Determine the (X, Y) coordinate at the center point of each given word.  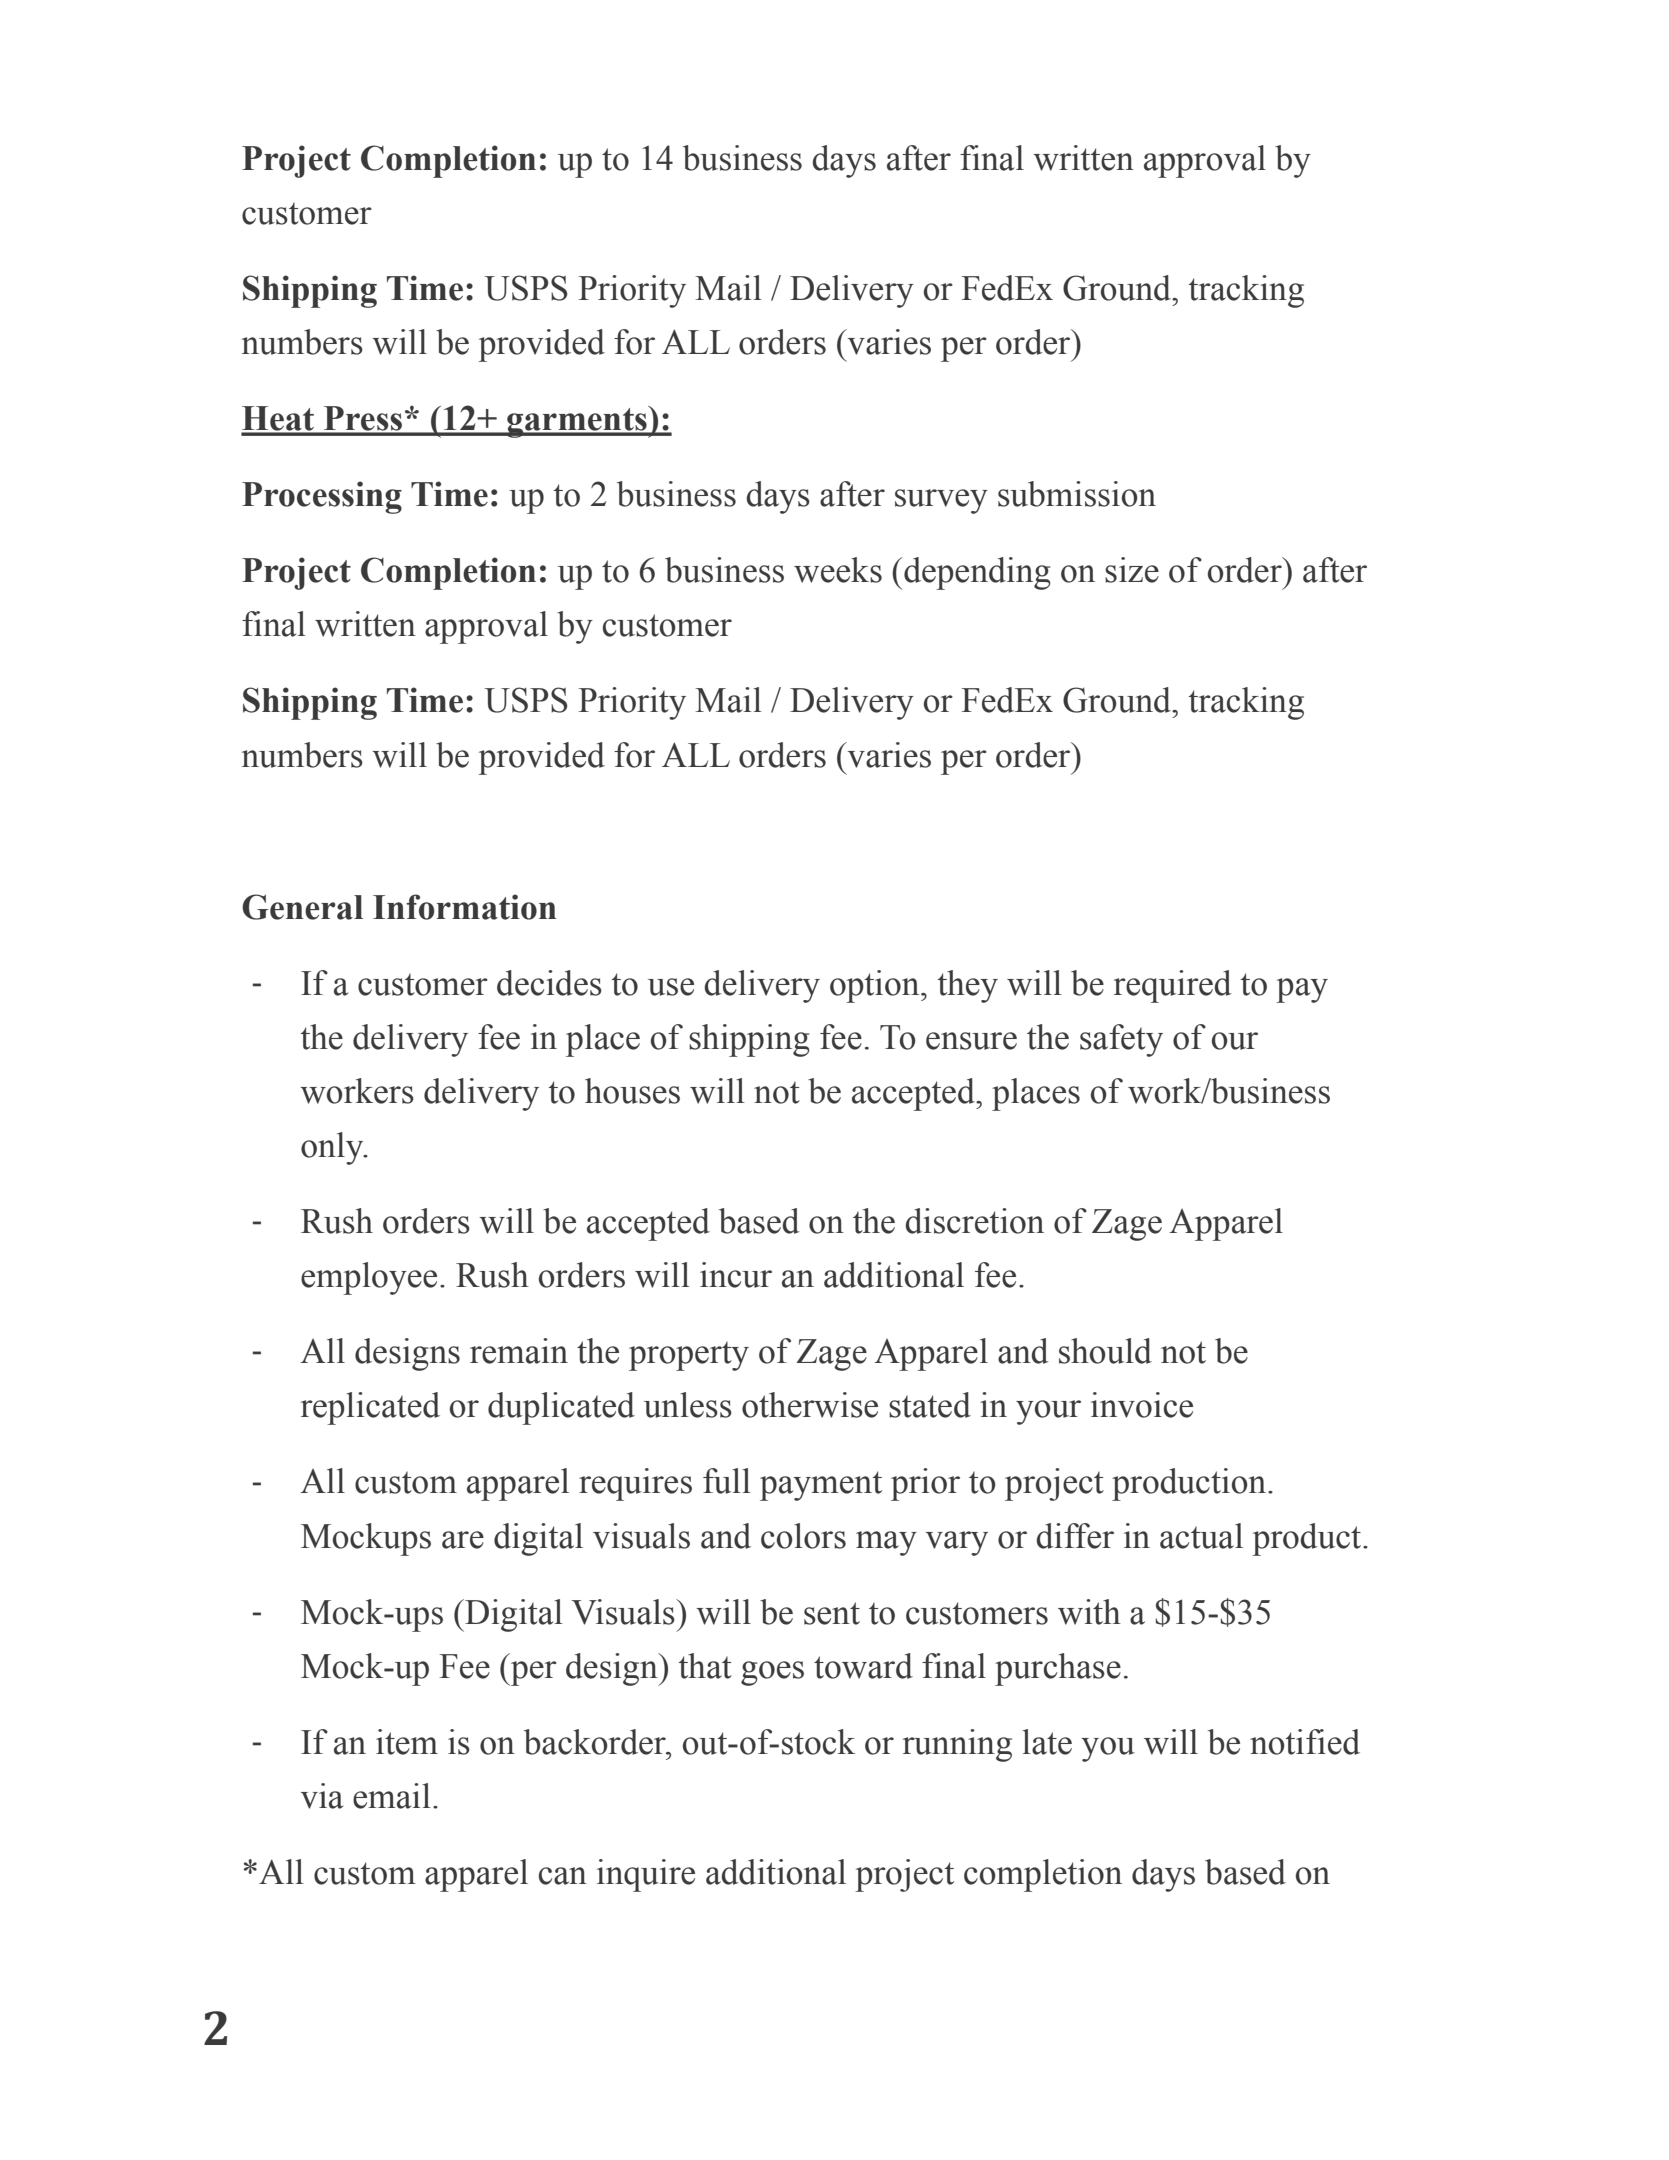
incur (736, 1275)
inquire (646, 1875)
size (1132, 570)
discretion (974, 1221)
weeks (838, 570)
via (322, 1796)
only (333, 1148)
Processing (322, 497)
